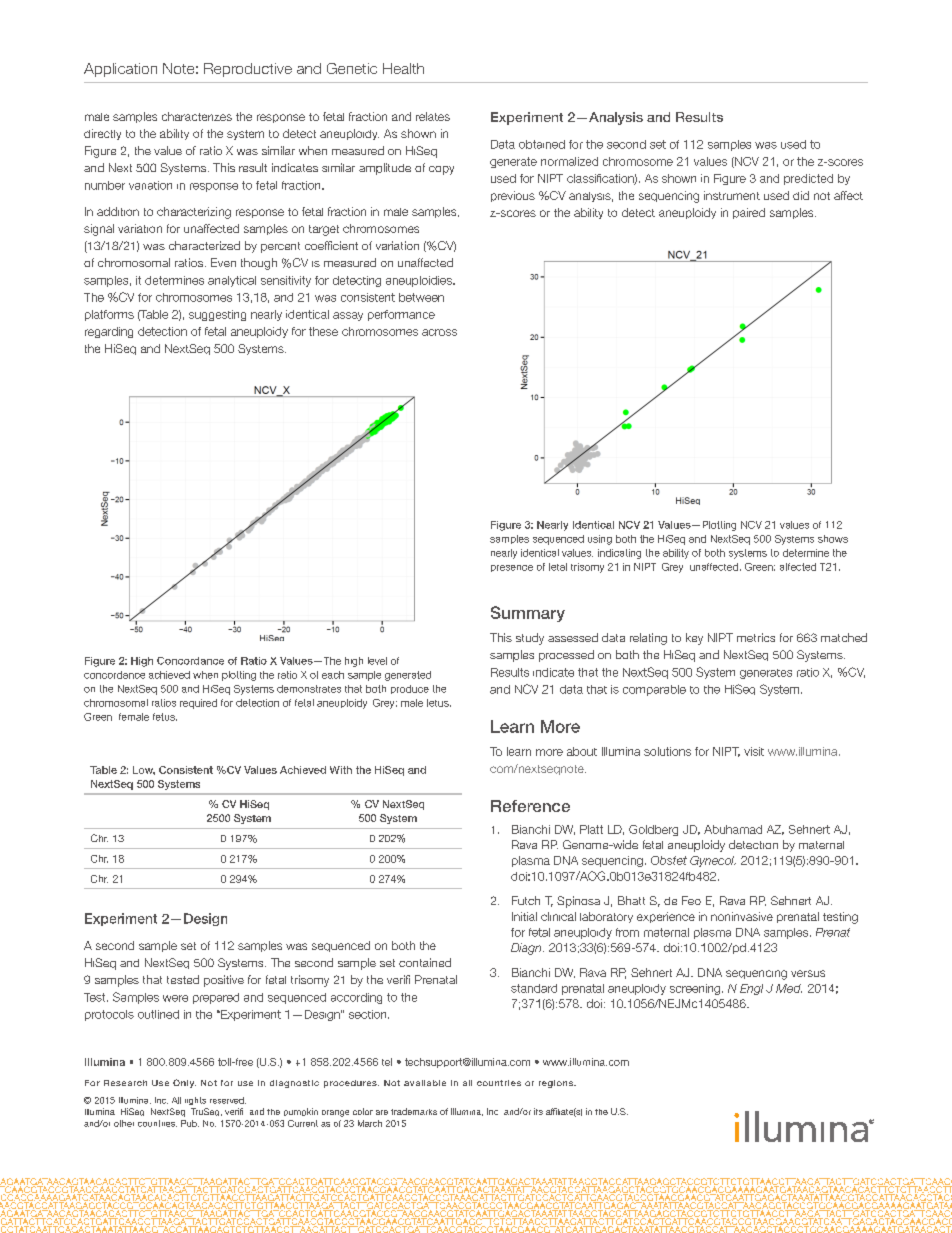 Image resolution: width=952 pixels, height=1233 pixels. I want to click on Gynecol, so click(713, 861).
